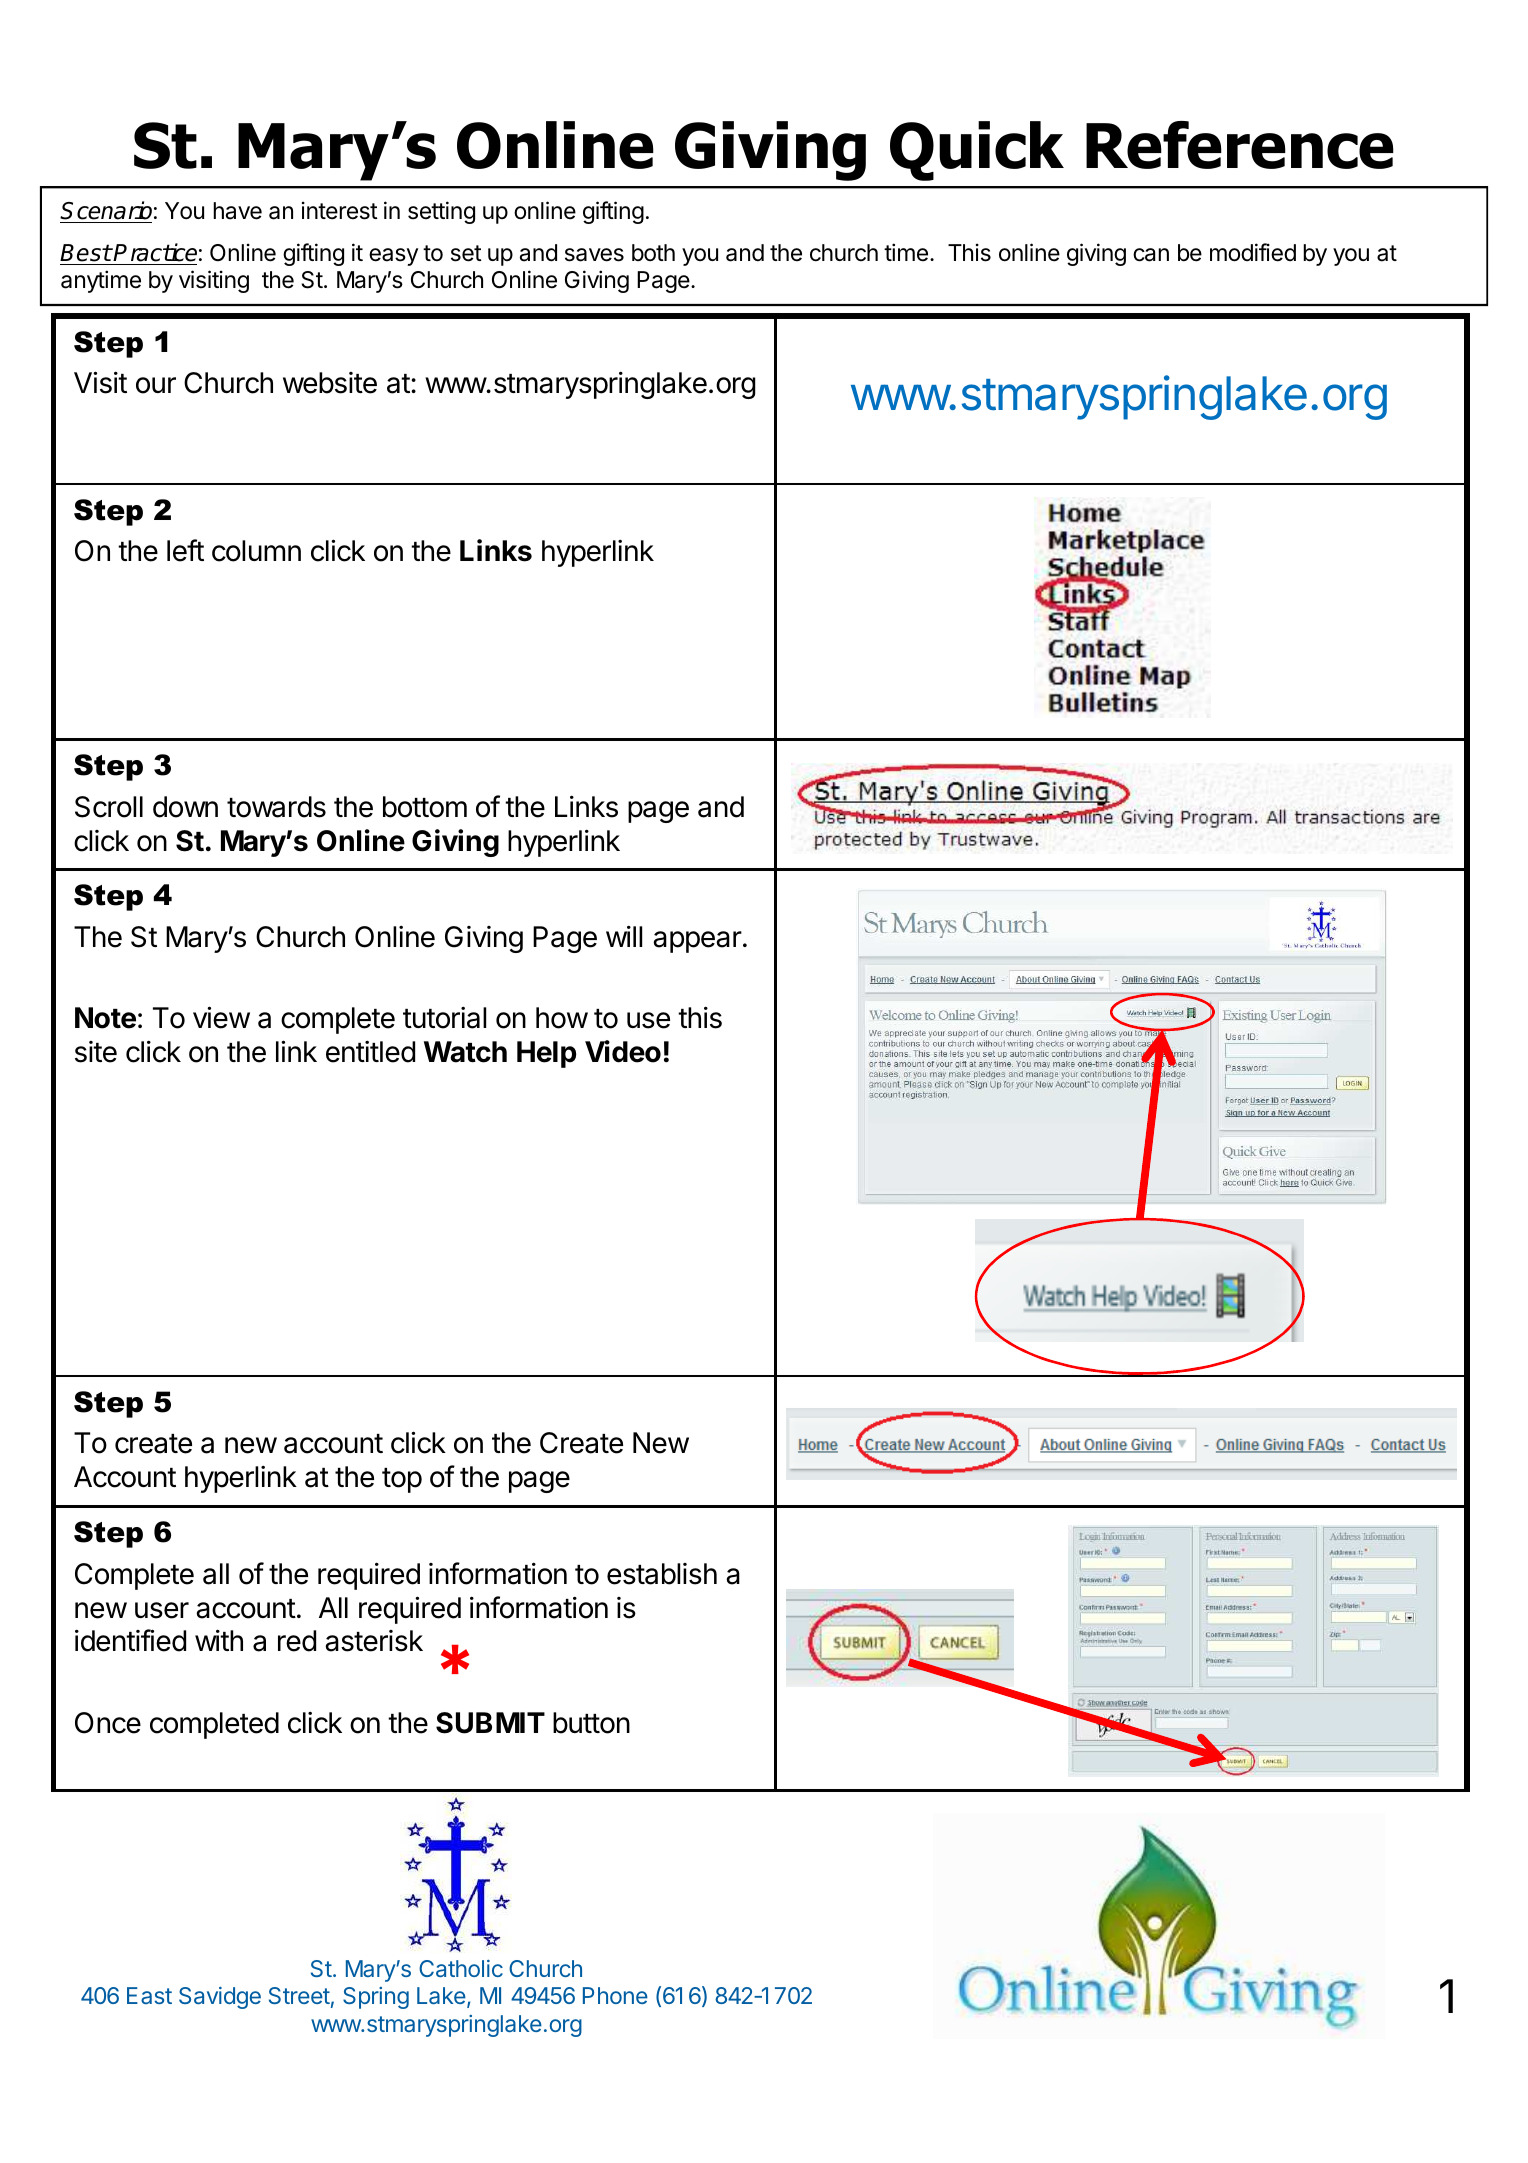  What do you see at coordinates (653, 253) in the screenshot?
I see `both` at bounding box center [653, 253].
